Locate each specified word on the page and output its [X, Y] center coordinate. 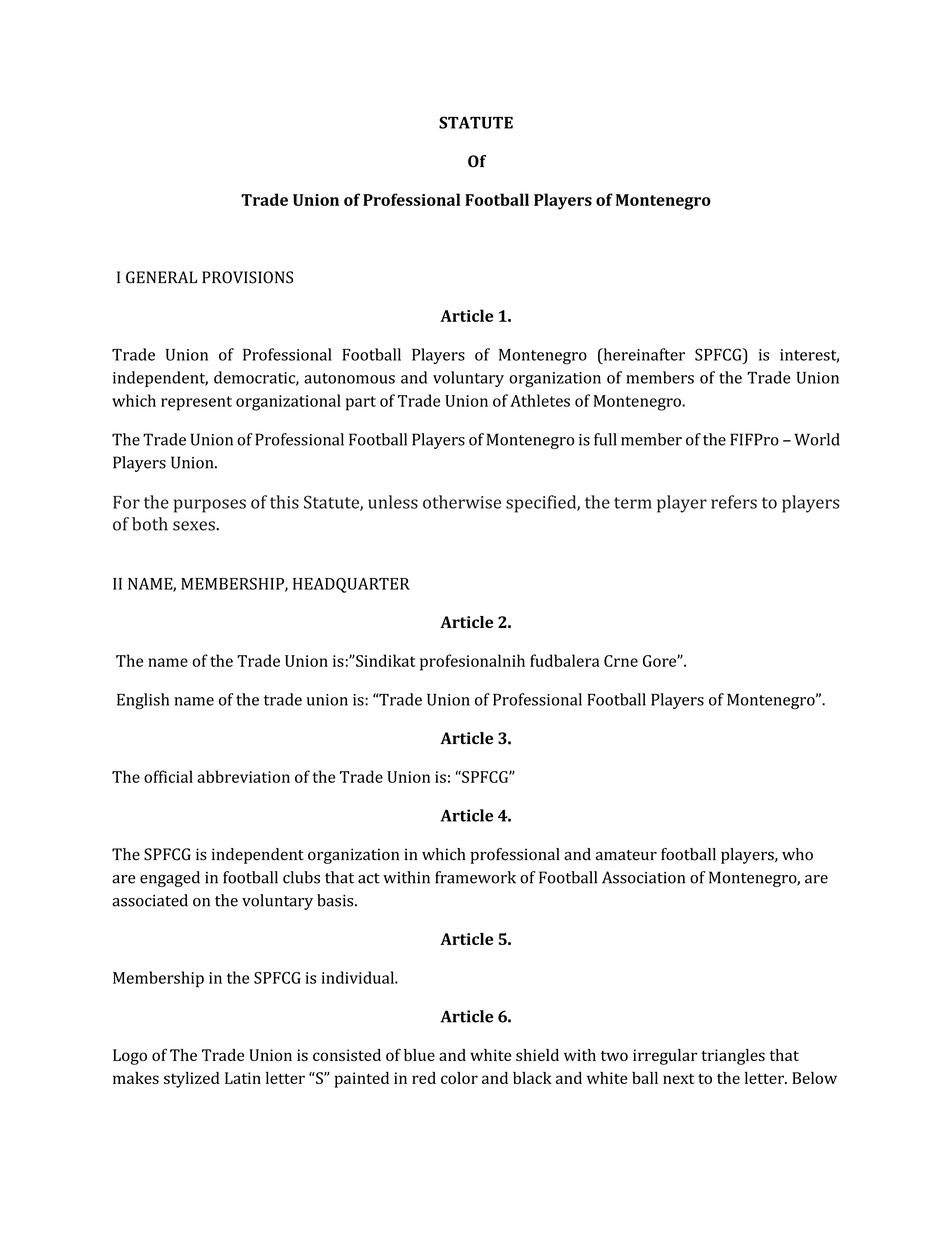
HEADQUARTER [351, 585]
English [143, 701]
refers [734, 502]
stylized [192, 1080]
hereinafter [643, 354]
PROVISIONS [247, 277]
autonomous [349, 378]
